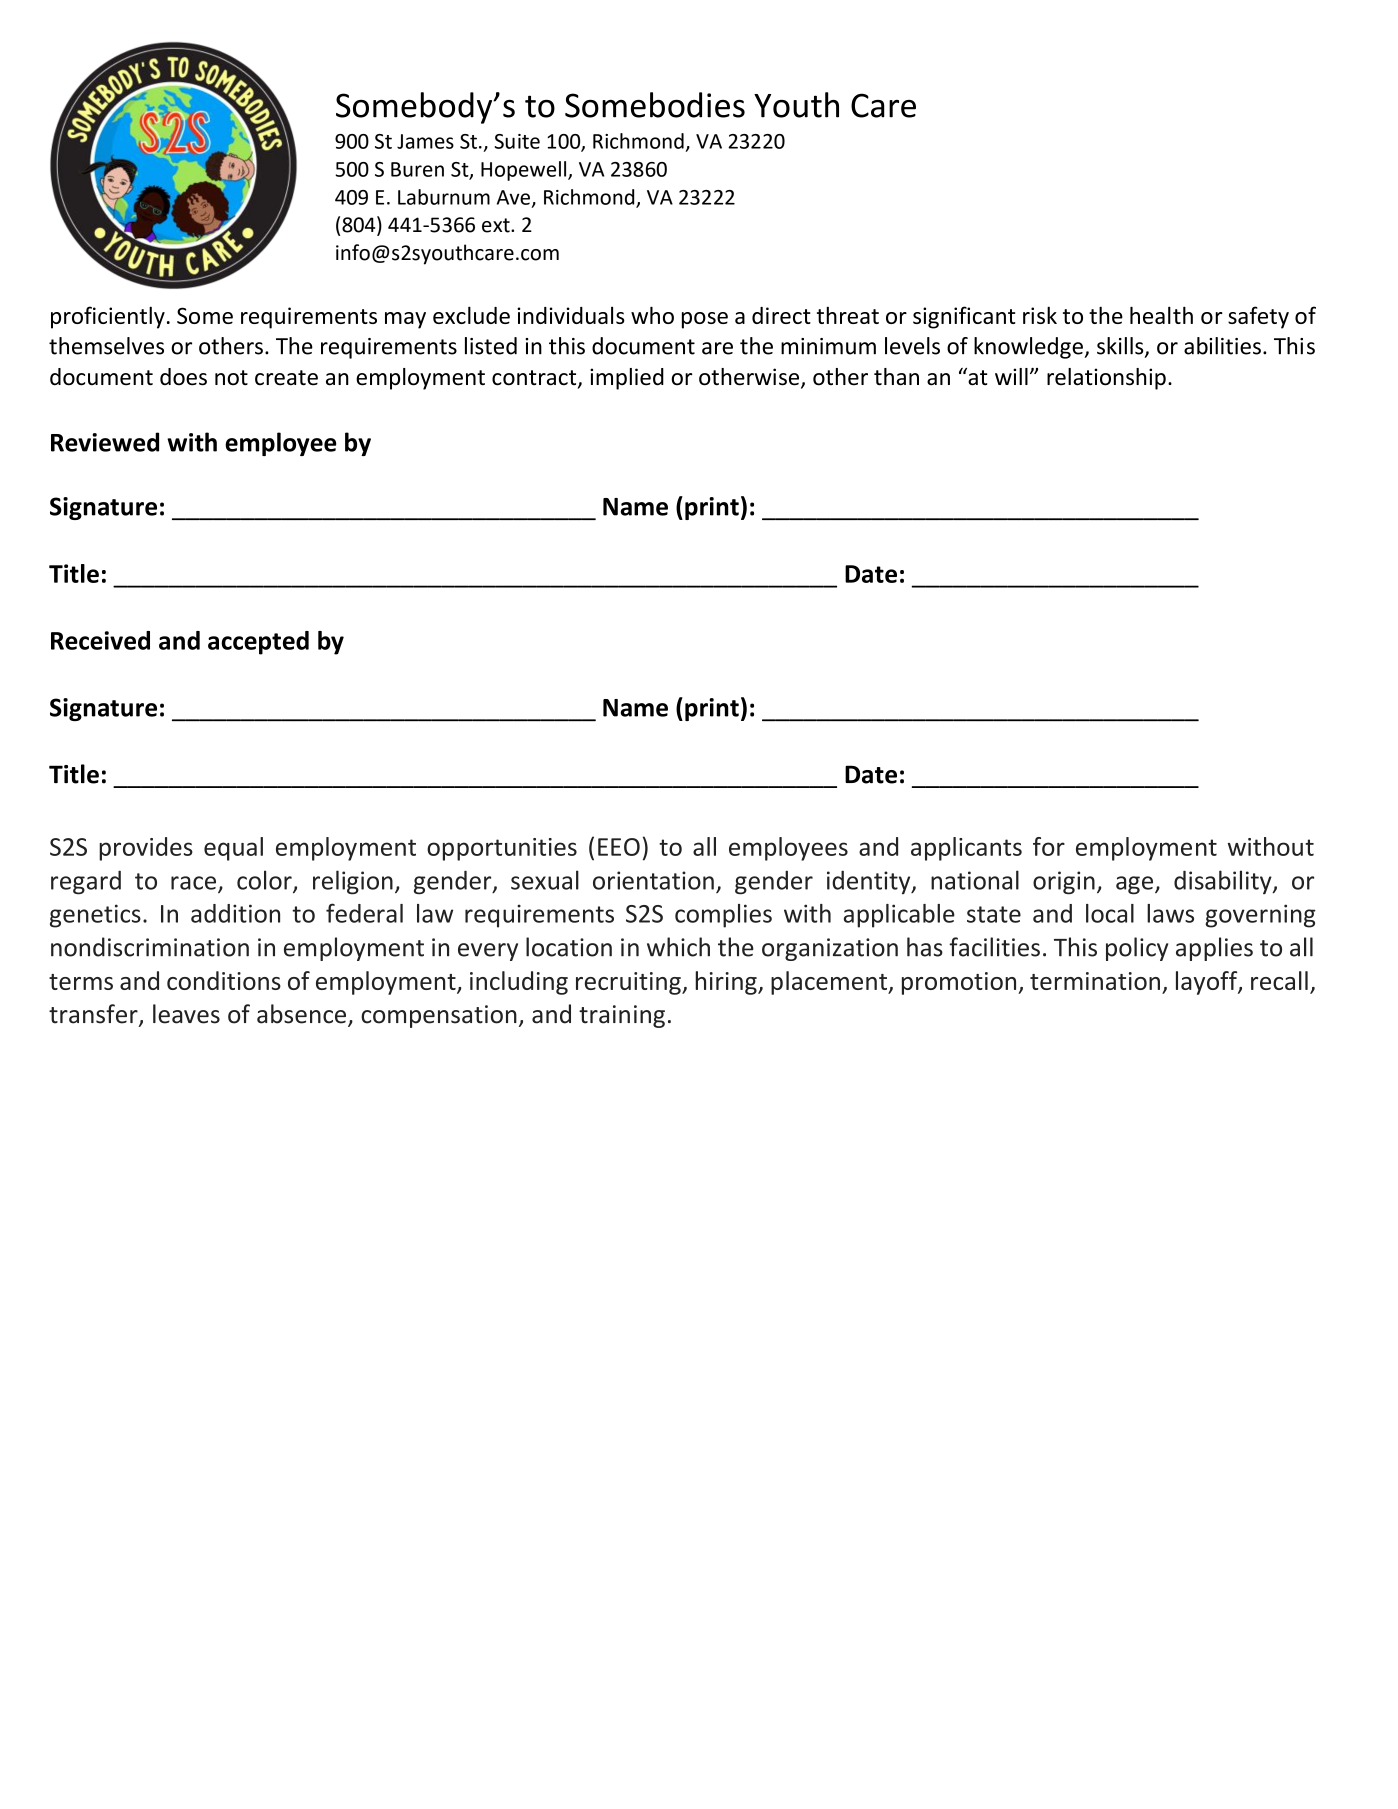 Image resolution: width=1398 pixels, height=1809 pixels. Describe the element at coordinates (517, 141) in the document. I see `Suite` at that location.
